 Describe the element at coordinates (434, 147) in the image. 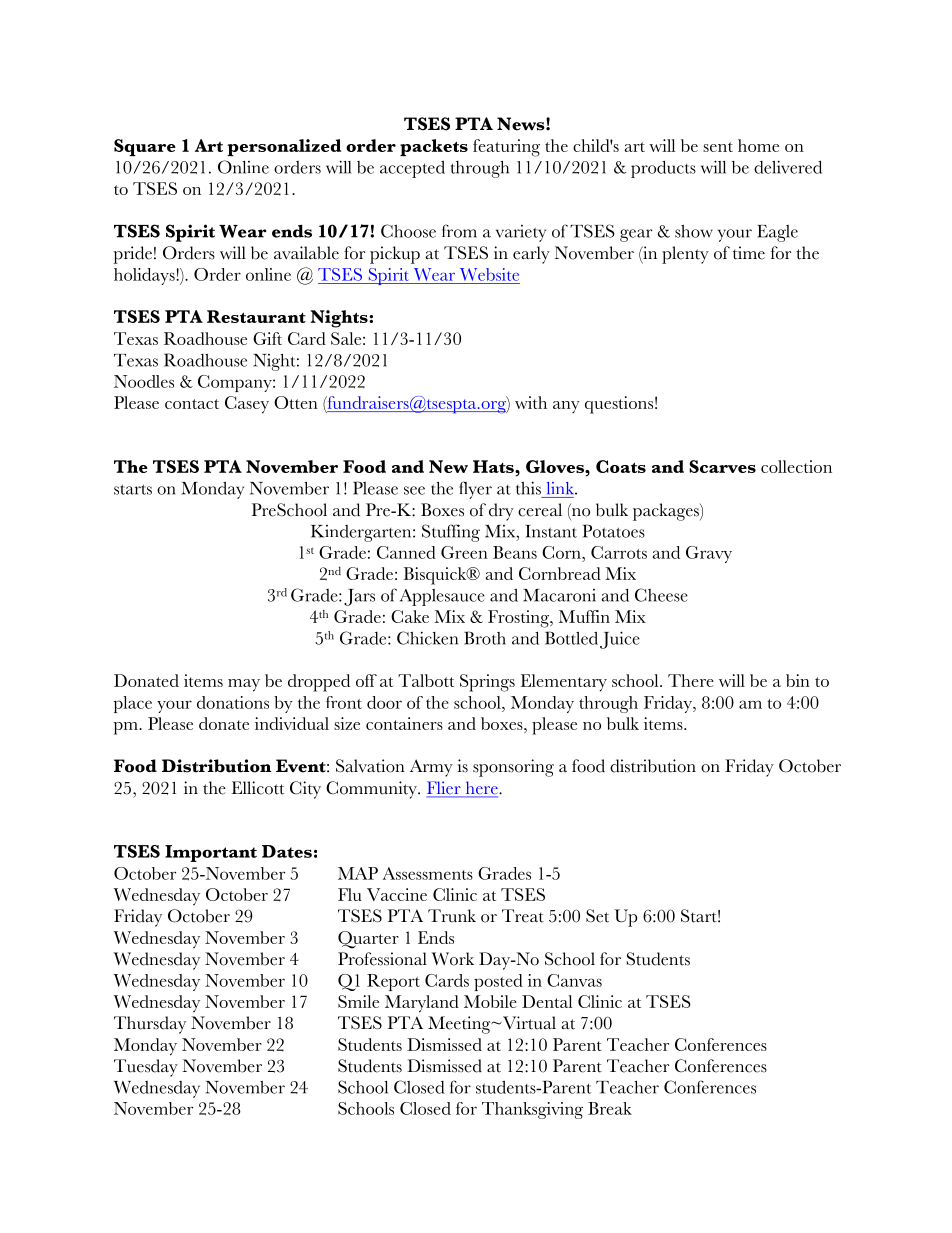

I see `packets` at that location.
